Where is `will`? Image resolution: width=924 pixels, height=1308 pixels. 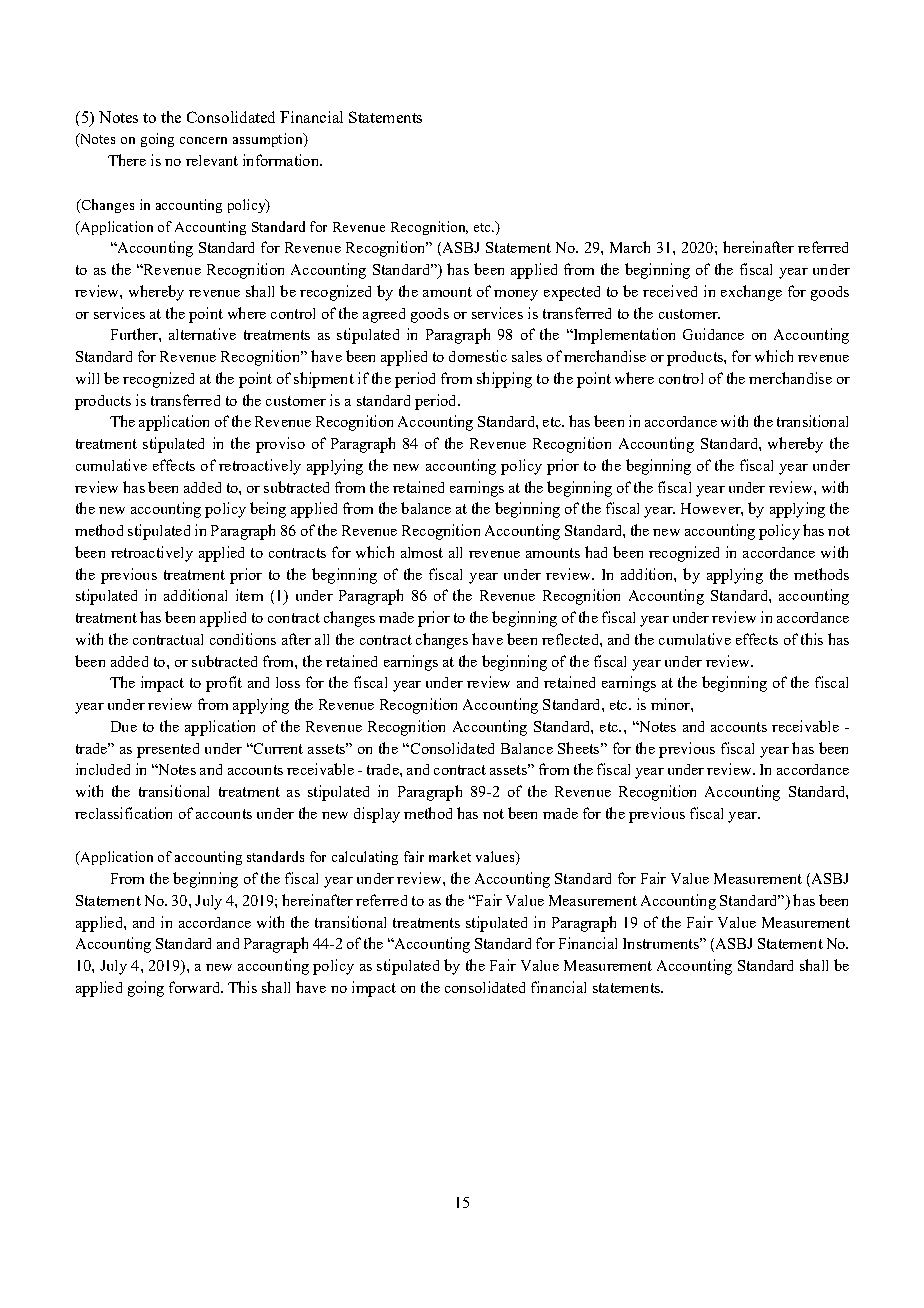
will is located at coordinates (87, 378).
